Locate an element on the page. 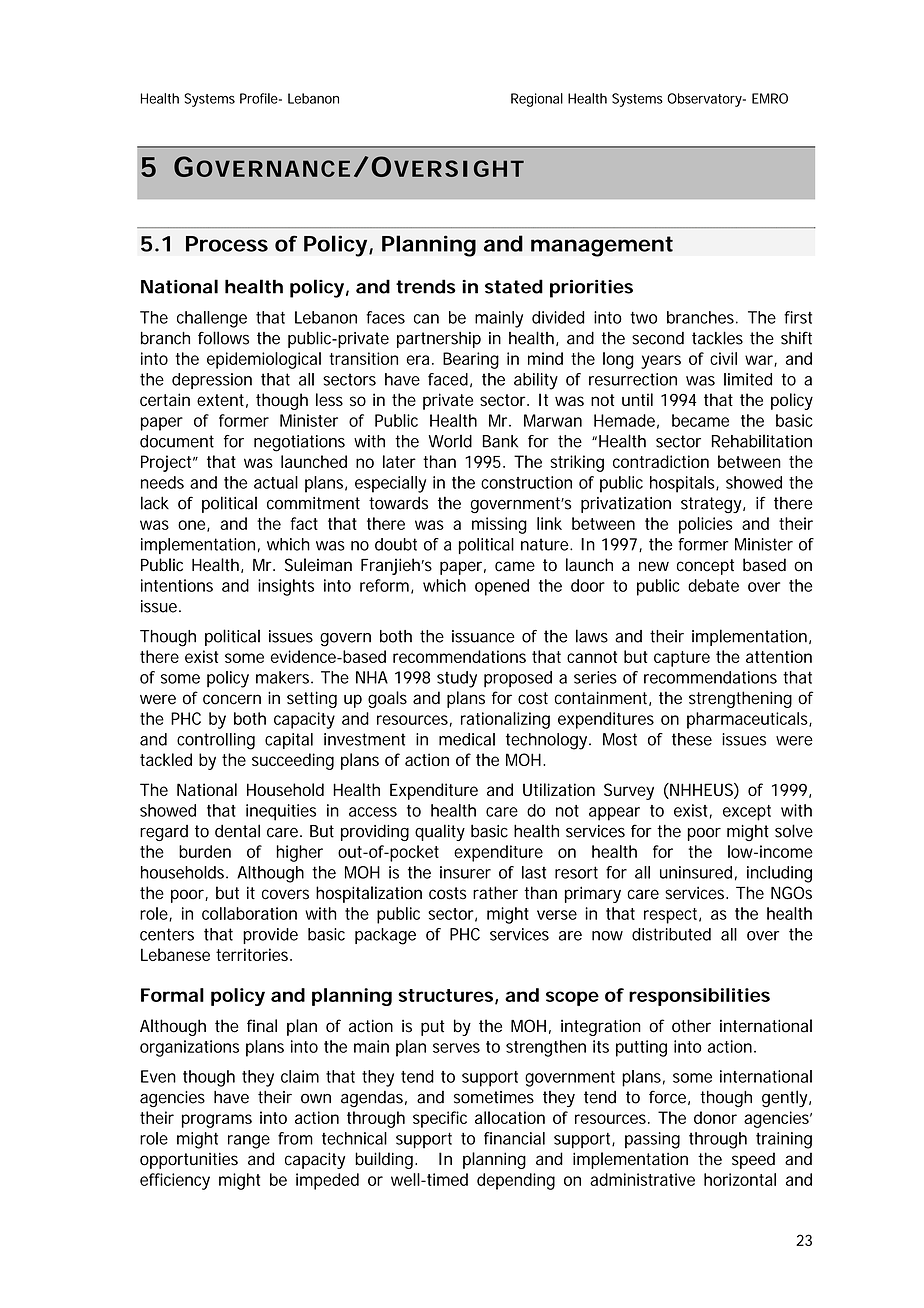 This page has width=924, height=1308. extent is located at coordinates (220, 400).
